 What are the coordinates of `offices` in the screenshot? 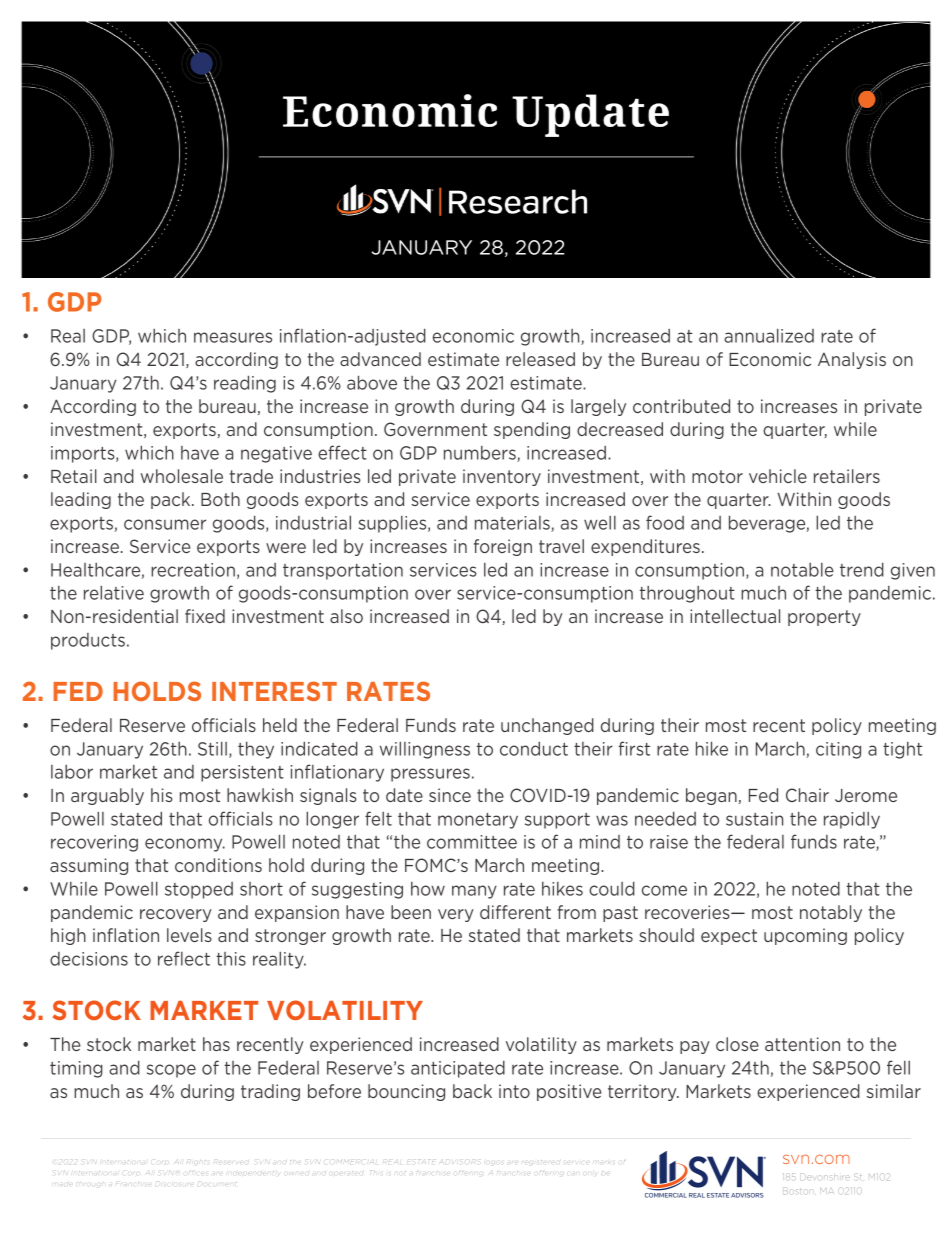 It's located at (195, 1172).
